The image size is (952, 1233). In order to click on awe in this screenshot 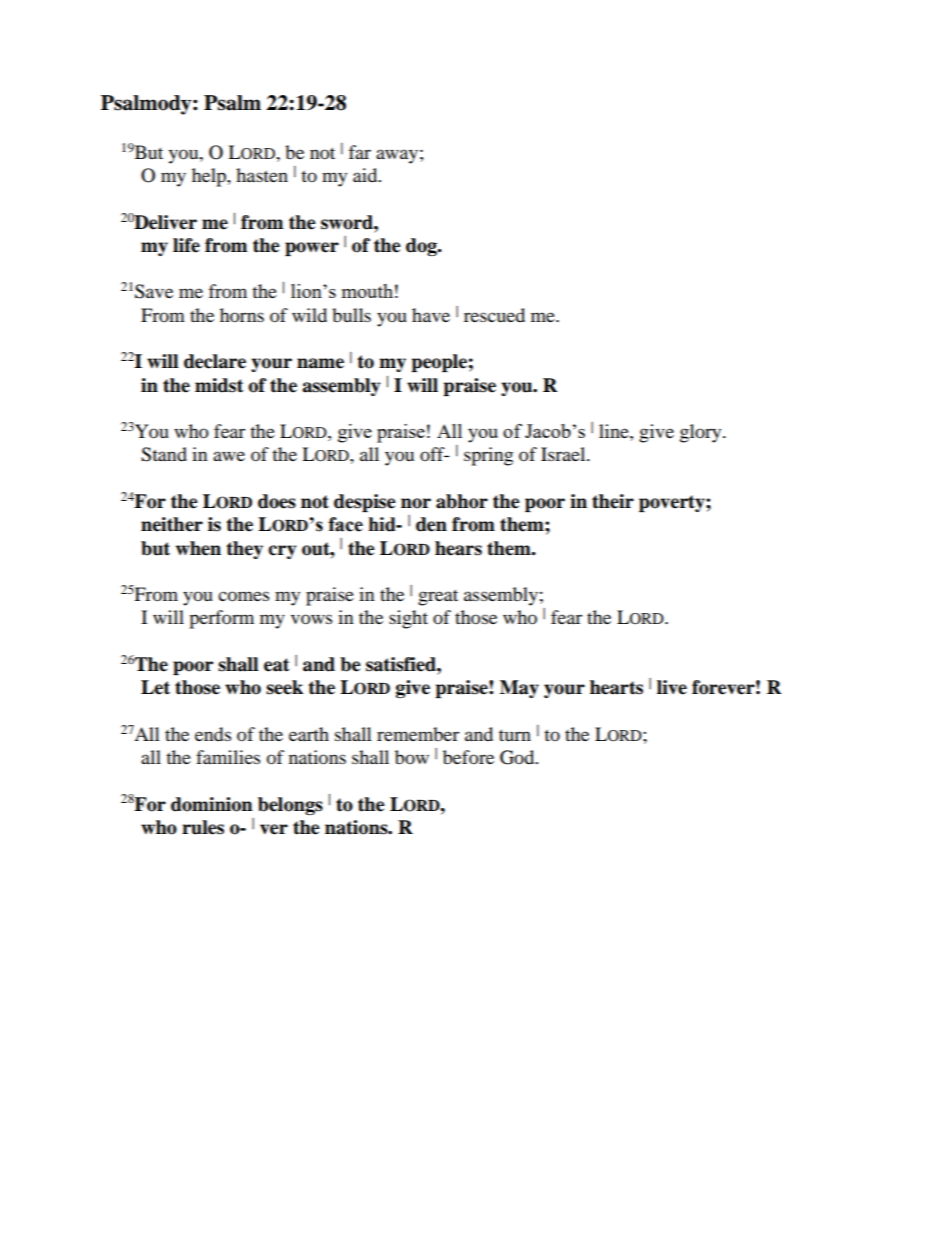, I will do `click(229, 456)`.
